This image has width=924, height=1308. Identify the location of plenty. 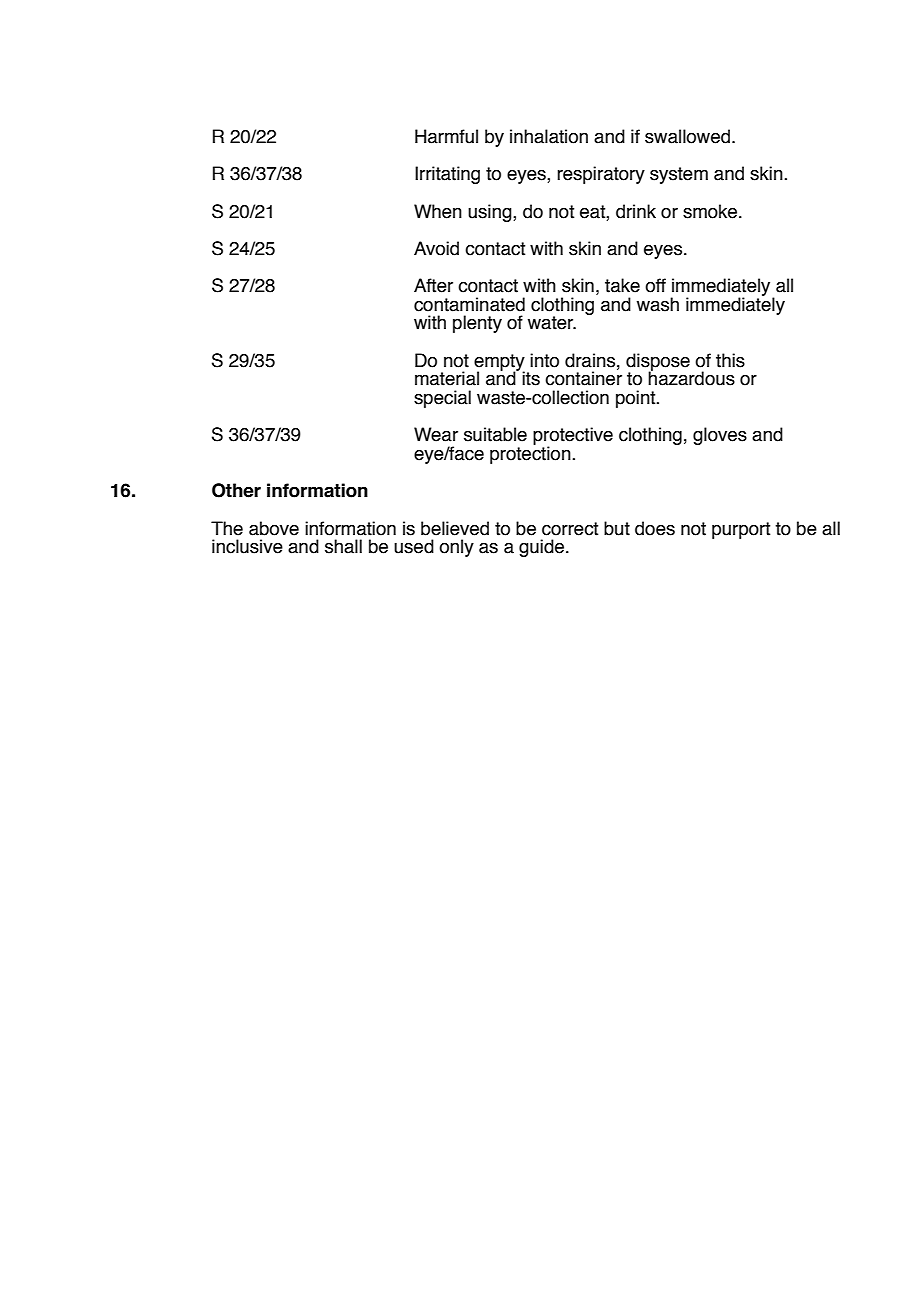
(477, 324).
